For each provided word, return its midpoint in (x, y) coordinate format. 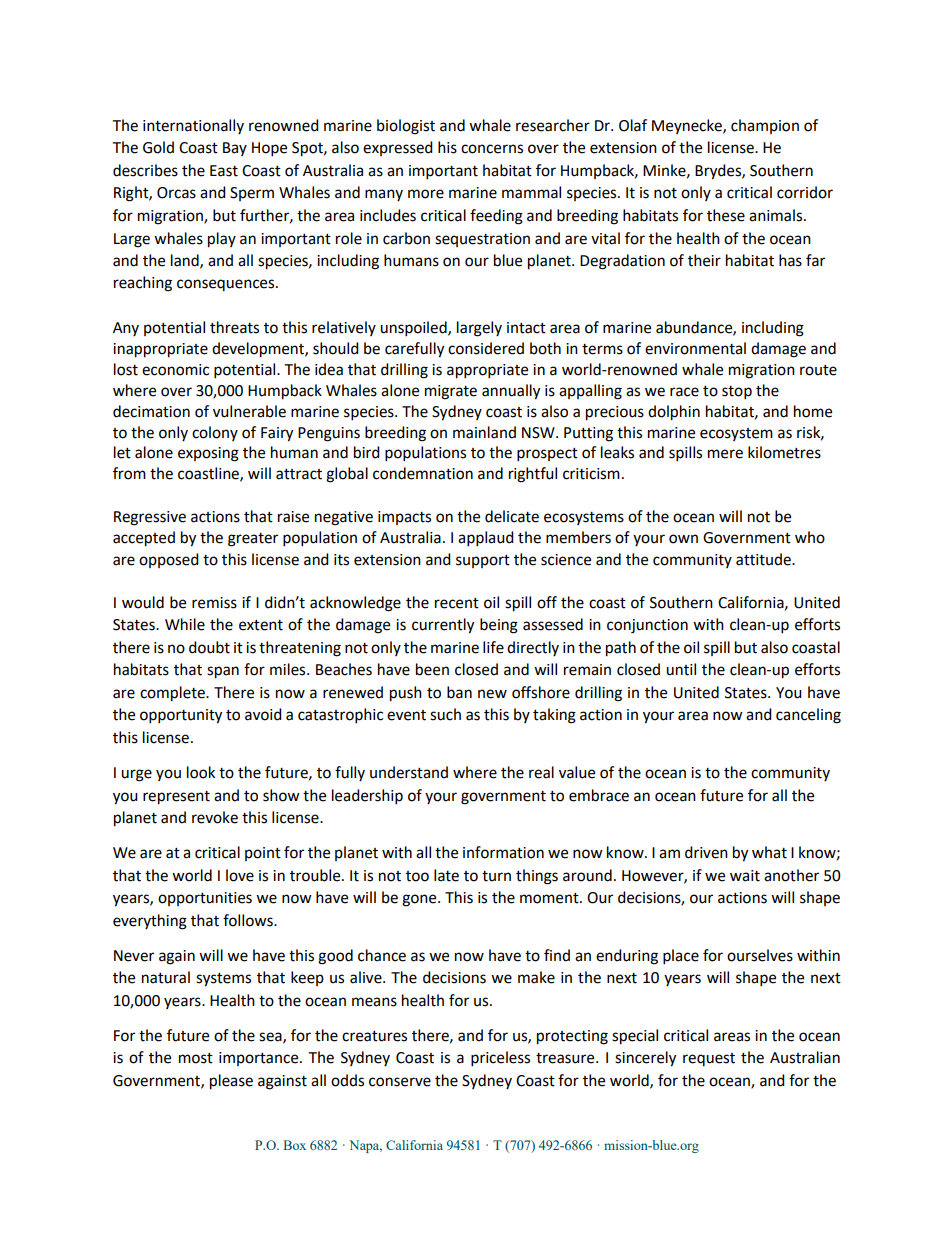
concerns (492, 149)
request (709, 1059)
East (224, 171)
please (231, 1082)
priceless (500, 1059)
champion (765, 126)
